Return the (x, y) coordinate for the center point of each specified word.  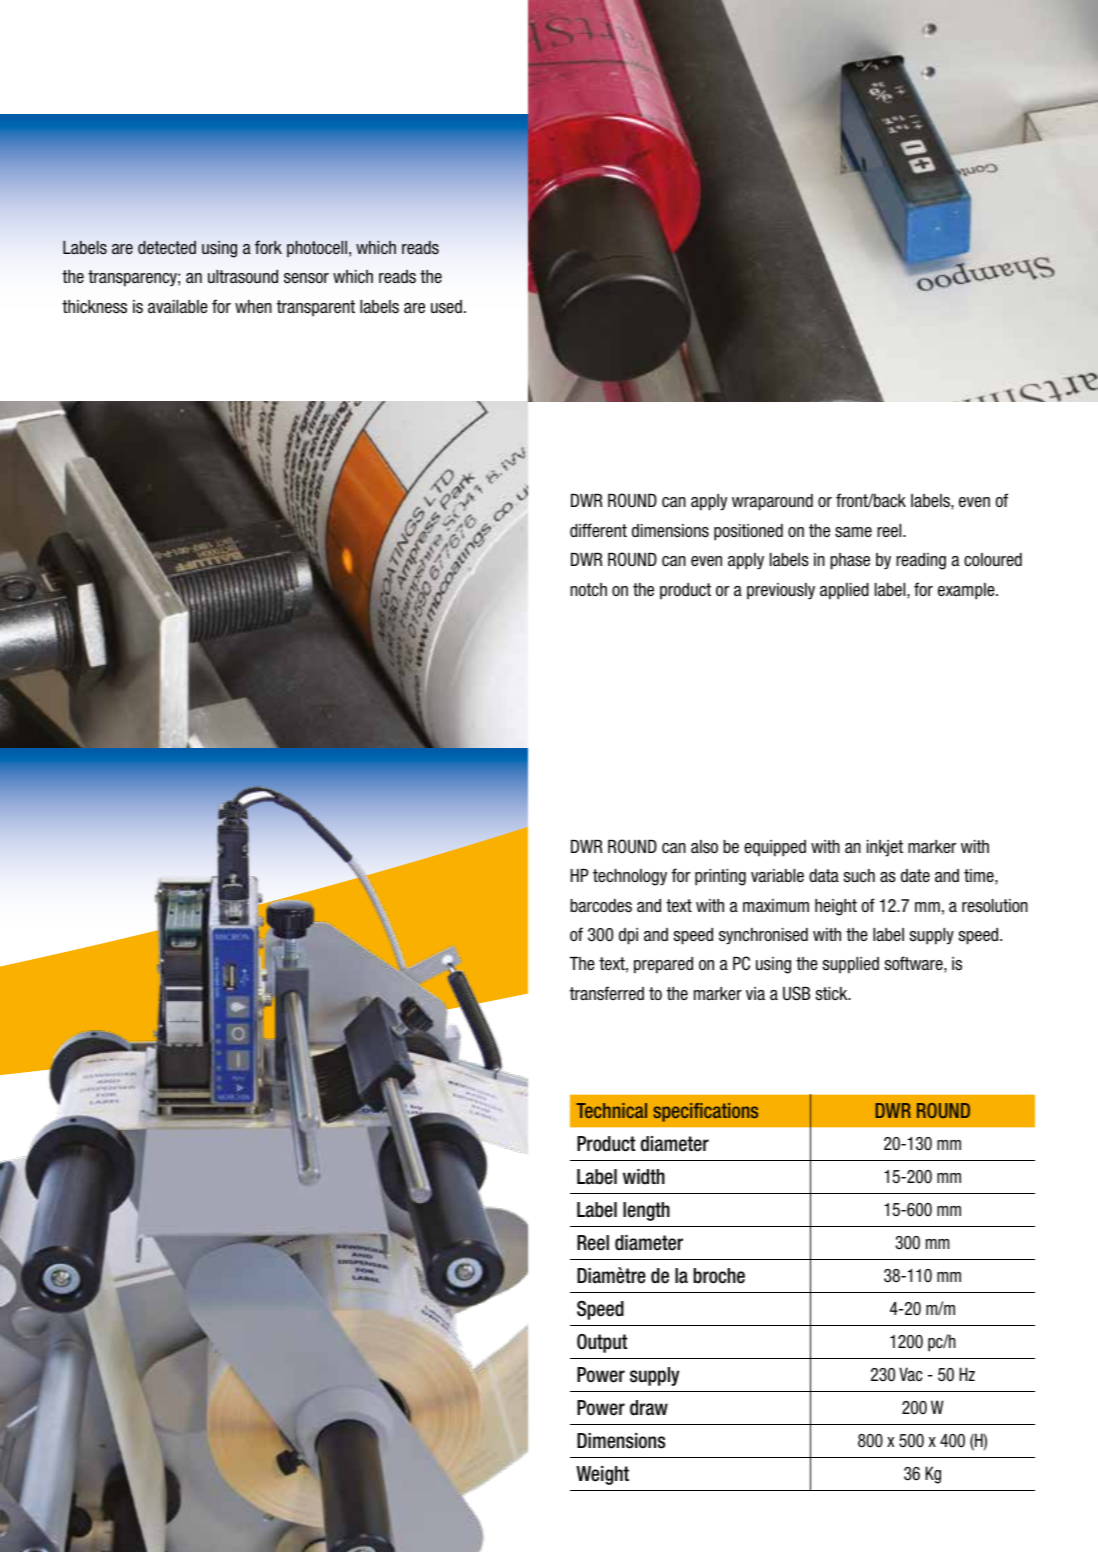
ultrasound (243, 277)
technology (630, 877)
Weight (602, 1475)
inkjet (885, 848)
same (853, 532)
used (446, 307)
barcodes (601, 906)
